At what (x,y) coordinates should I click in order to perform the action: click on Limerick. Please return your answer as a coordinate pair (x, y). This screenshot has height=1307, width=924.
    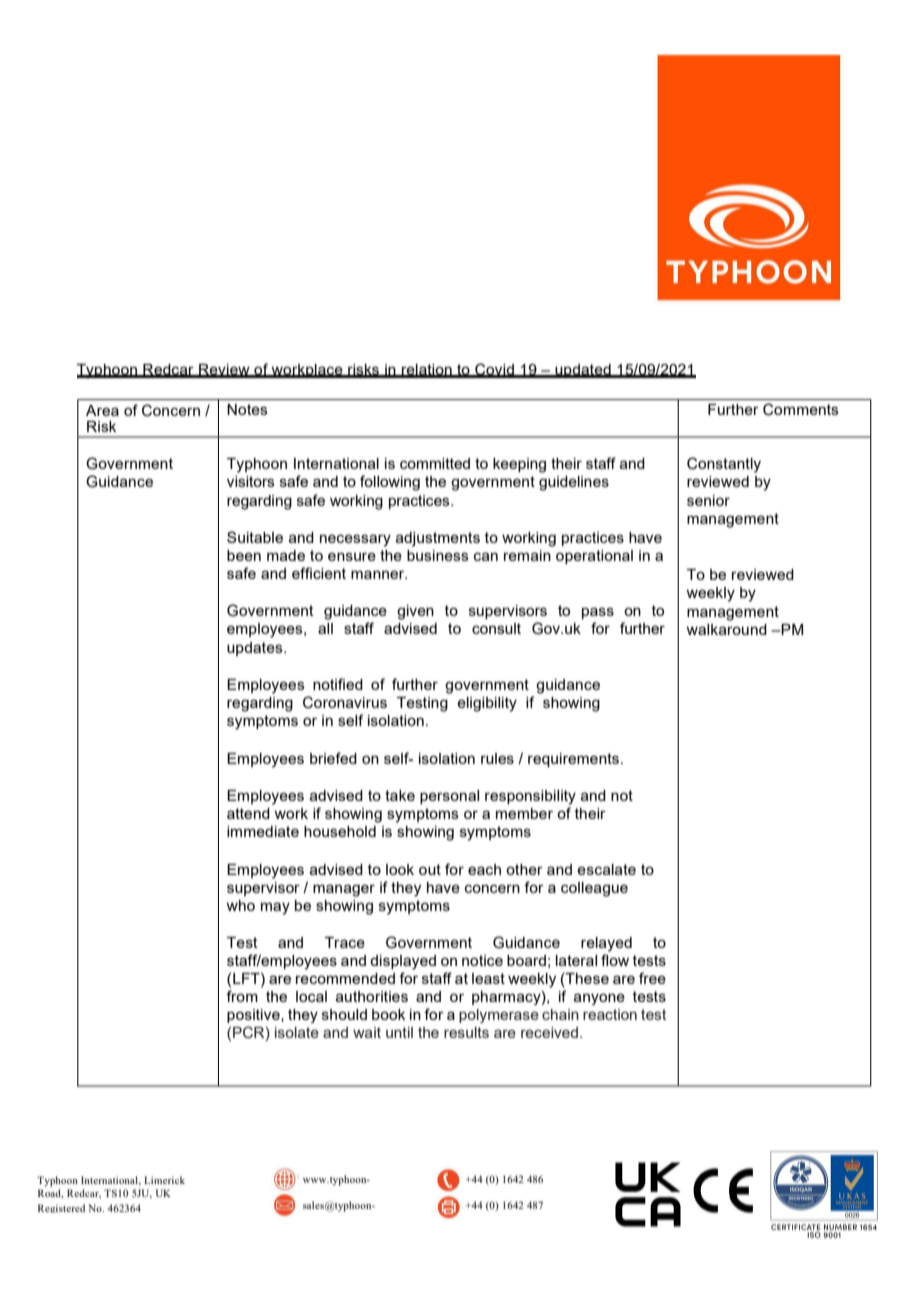
    Looking at the image, I should click on (164, 1180).
